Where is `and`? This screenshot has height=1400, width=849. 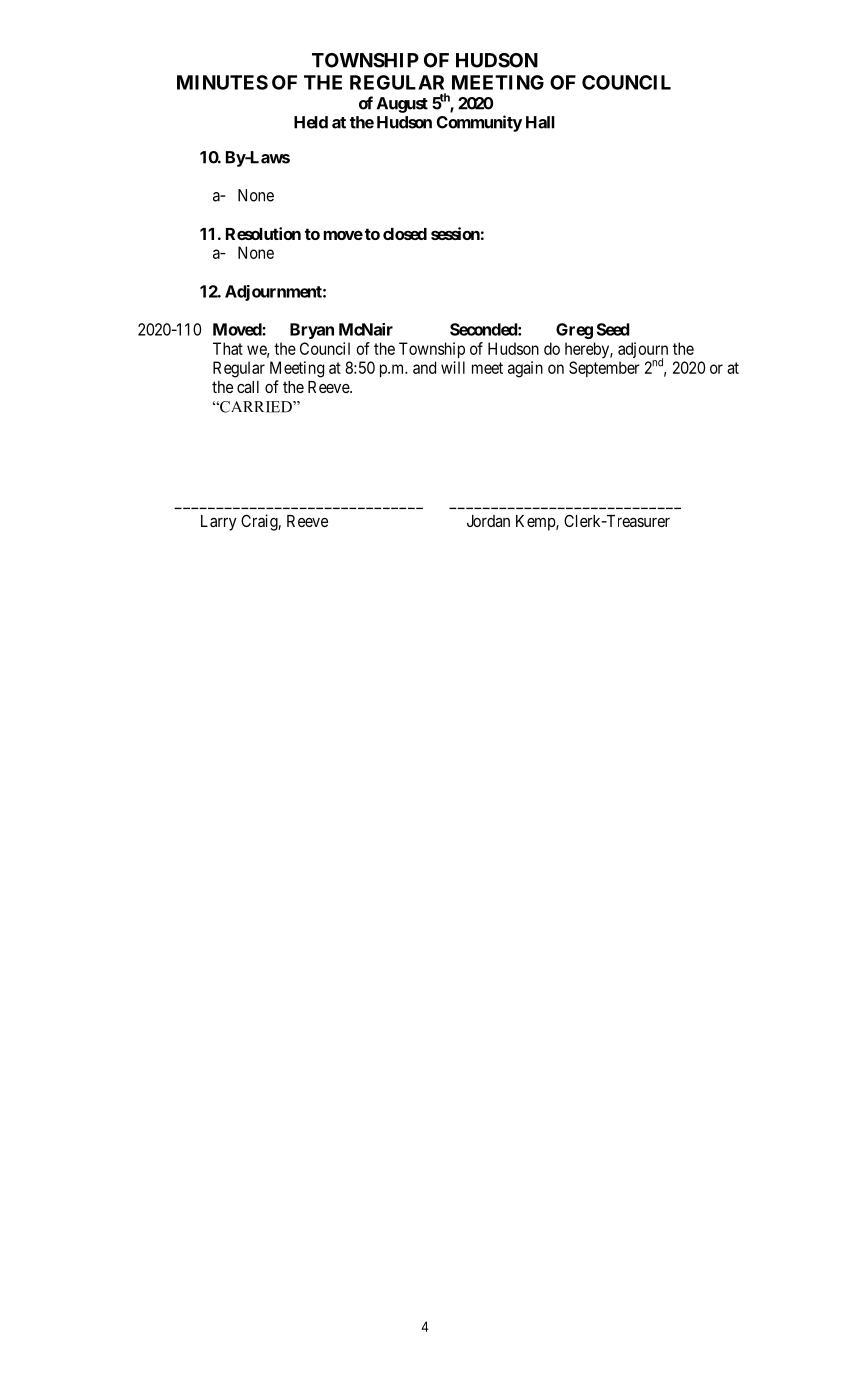
and is located at coordinates (424, 367).
